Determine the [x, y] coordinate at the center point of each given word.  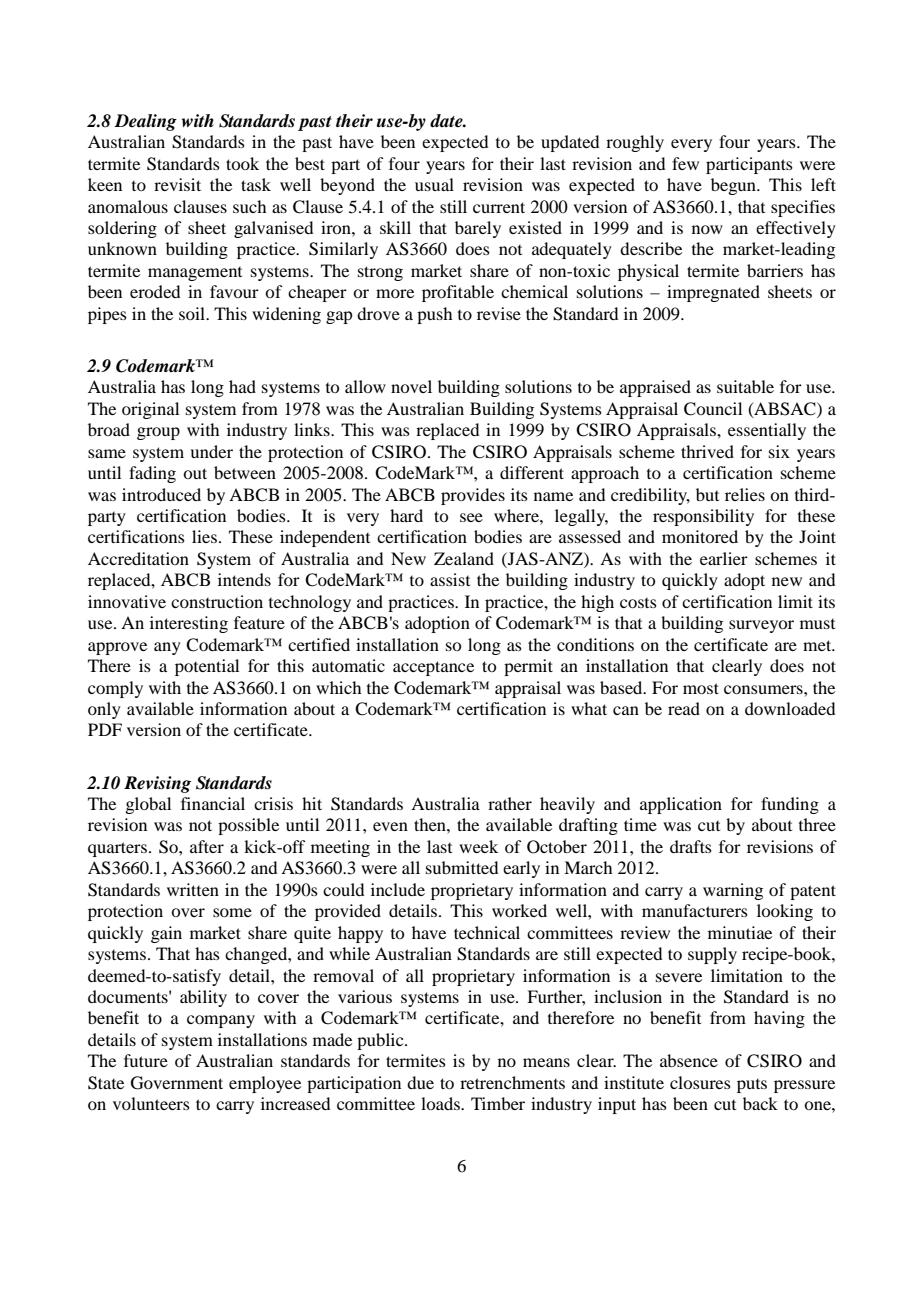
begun [734, 186]
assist [450, 579]
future [146, 1060]
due [420, 1082]
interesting [189, 624]
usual [434, 184]
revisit [177, 184]
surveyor [761, 626]
